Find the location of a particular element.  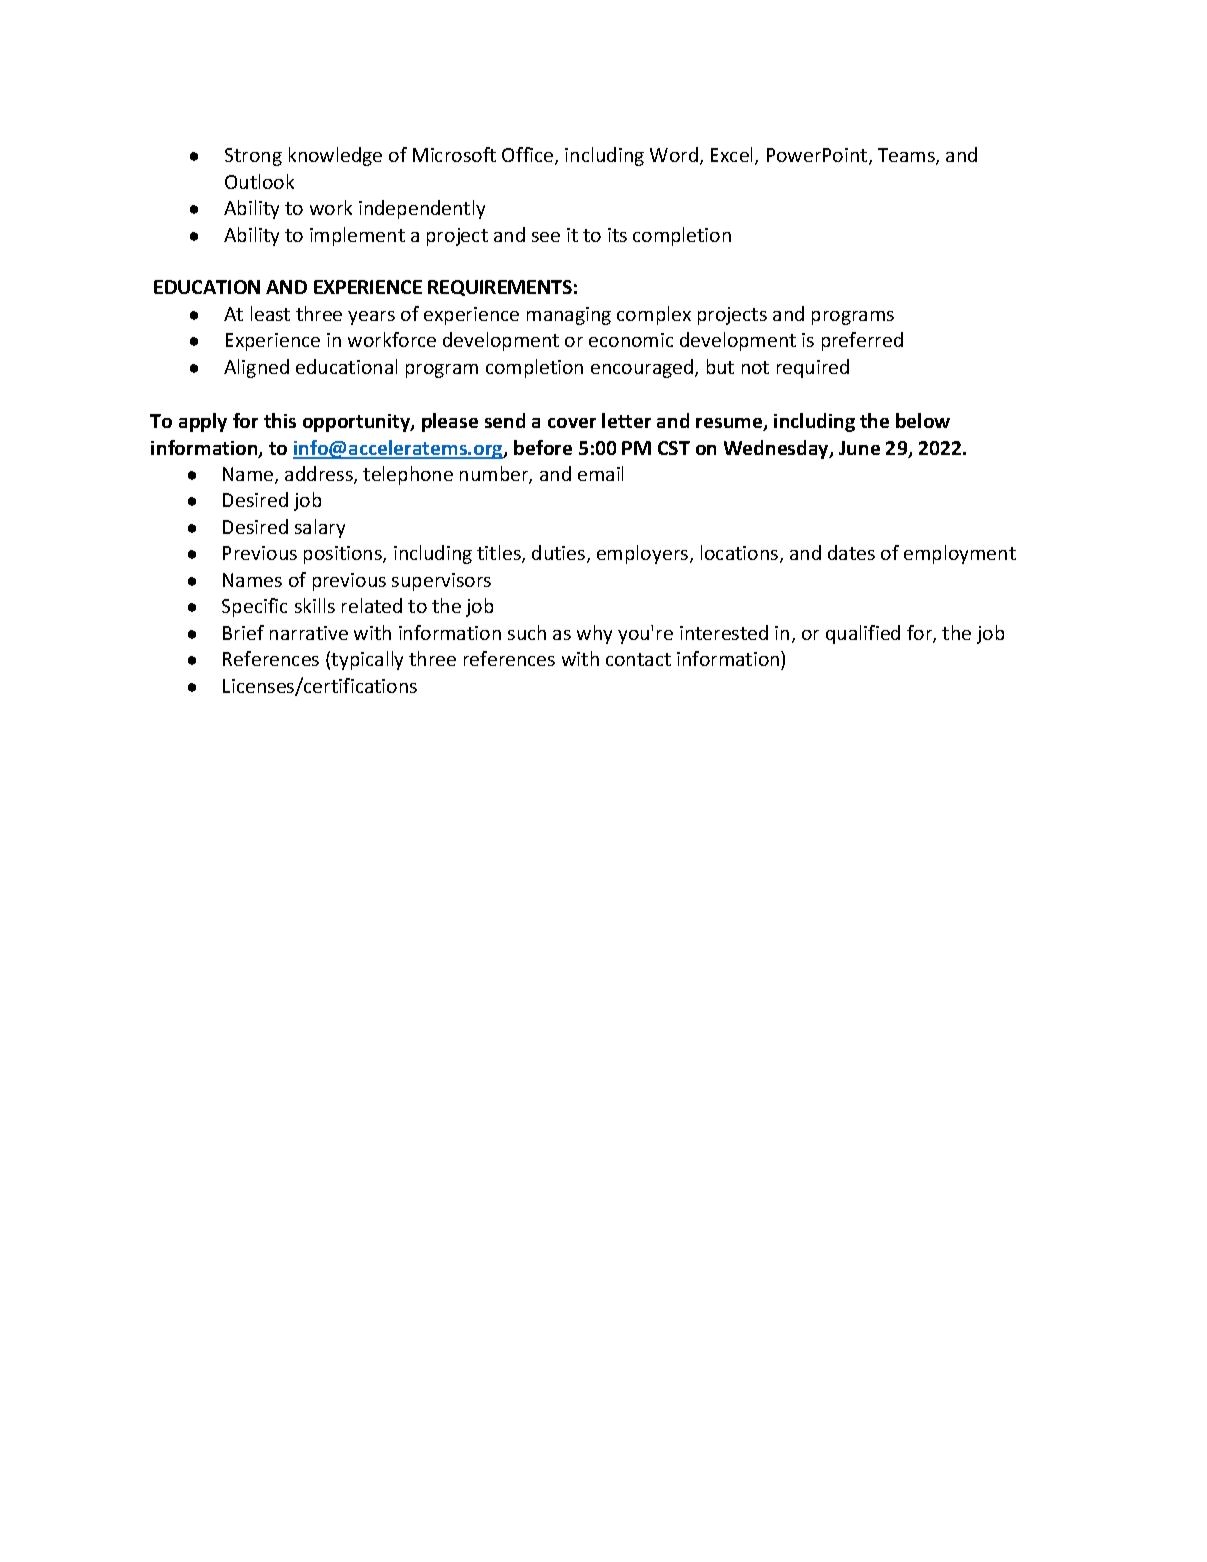

cover is located at coordinates (572, 423).
